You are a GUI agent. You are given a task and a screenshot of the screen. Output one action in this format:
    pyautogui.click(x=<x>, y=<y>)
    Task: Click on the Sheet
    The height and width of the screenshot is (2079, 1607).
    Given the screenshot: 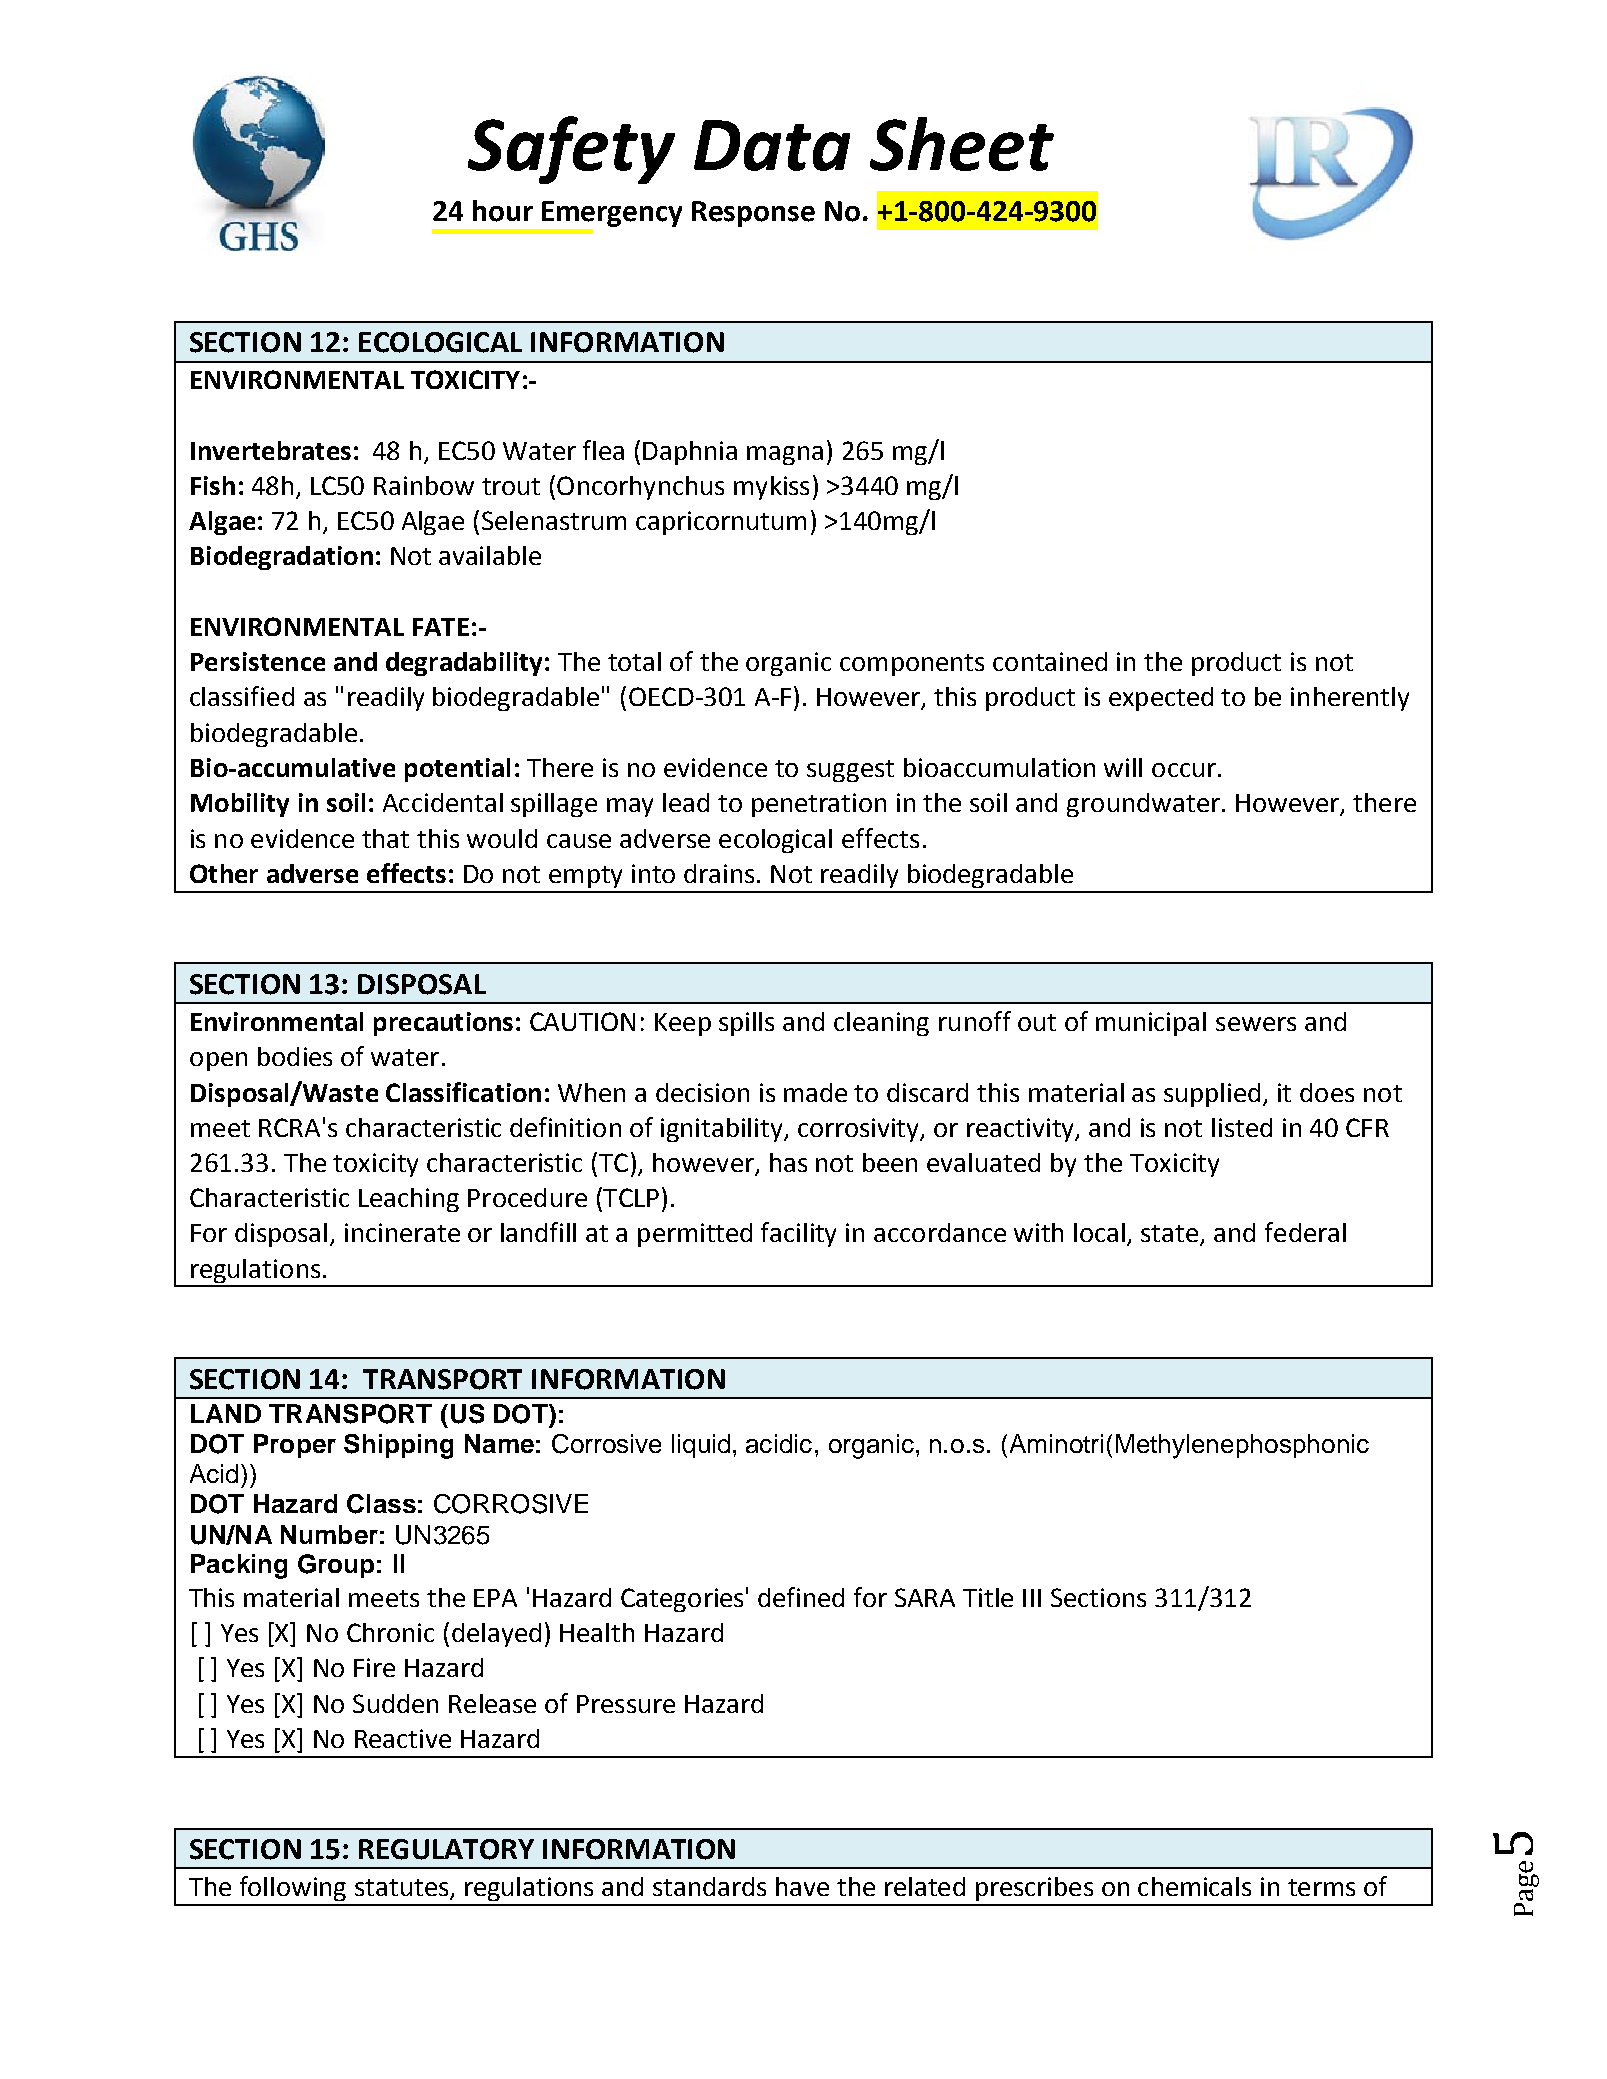 What is the action you would take?
    pyautogui.click(x=962, y=144)
